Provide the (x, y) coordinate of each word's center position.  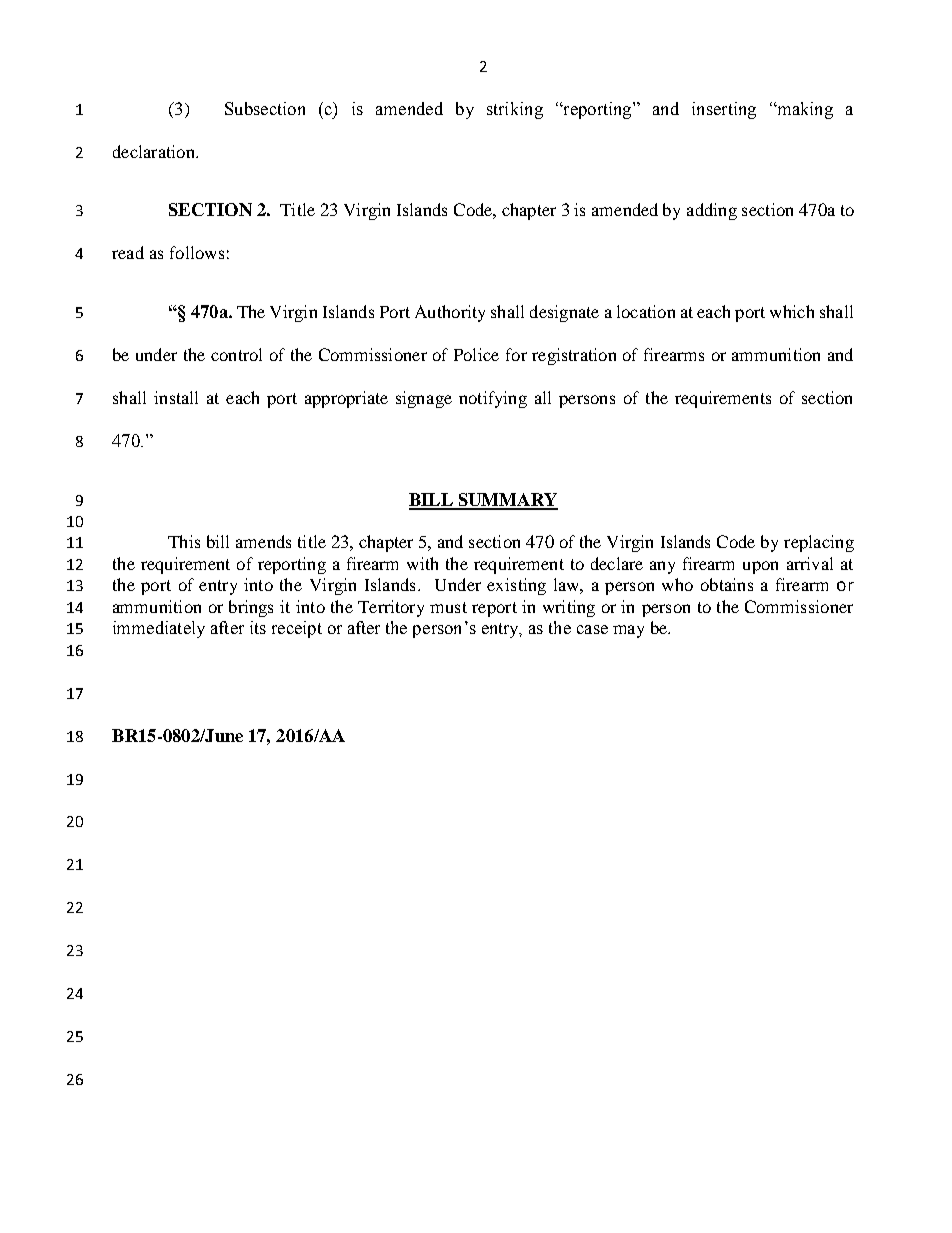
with (422, 563)
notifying (493, 399)
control (236, 354)
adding (712, 211)
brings (251, 608)
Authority (450, 313)
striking (515, 110)
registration (574, 356)
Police (476, 354)
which (792, 311)
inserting (724, 110)
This (184, 541)
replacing (819, 543)
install (176, 397)
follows (197, 252)
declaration (155, 151)
